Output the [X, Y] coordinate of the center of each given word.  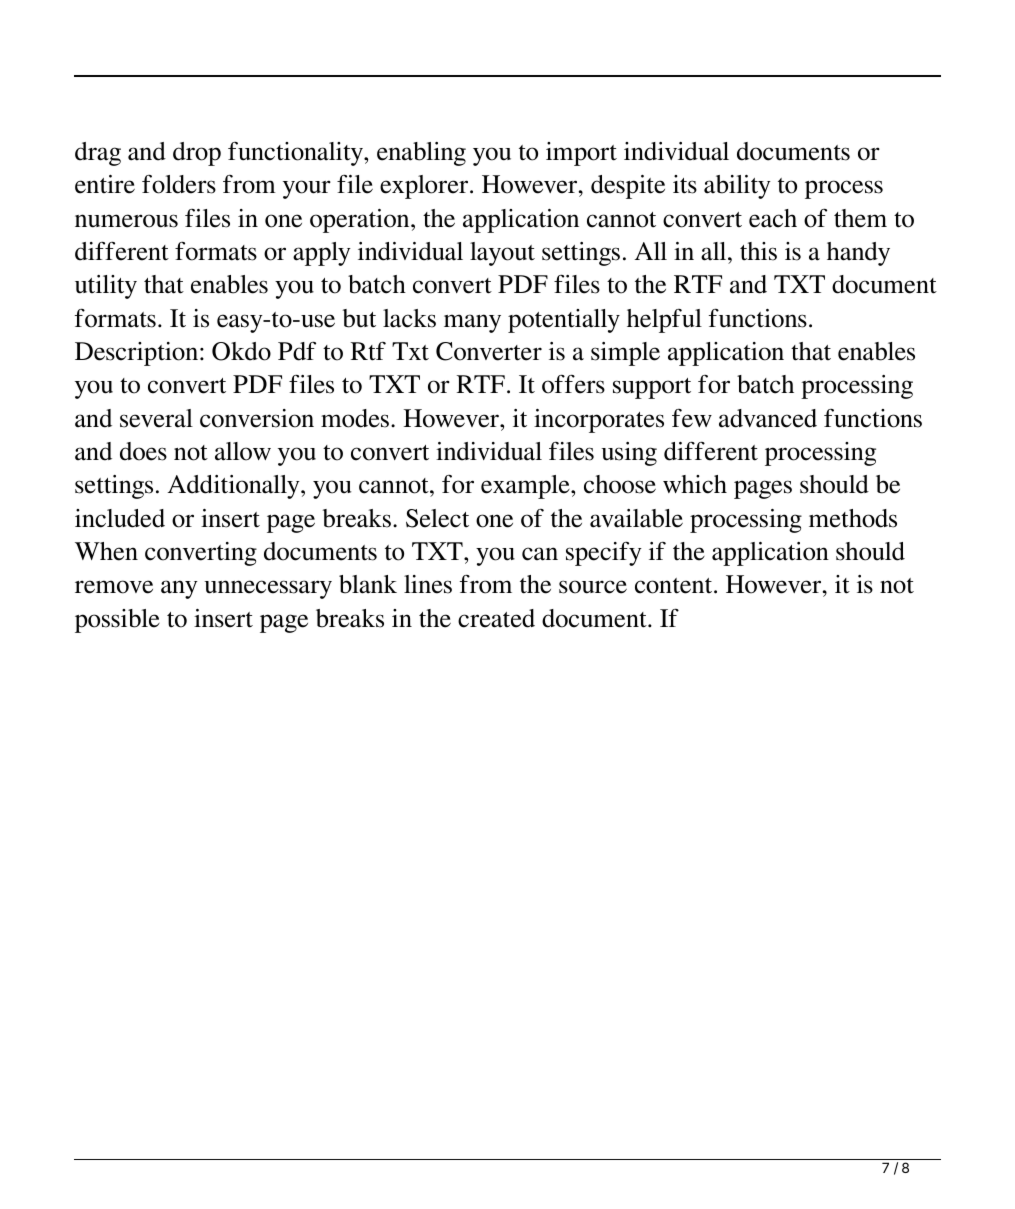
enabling [421, 154]
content [675, 586]
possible [117, 621]
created [496, 618]
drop [197, 154]
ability [737, 187]
